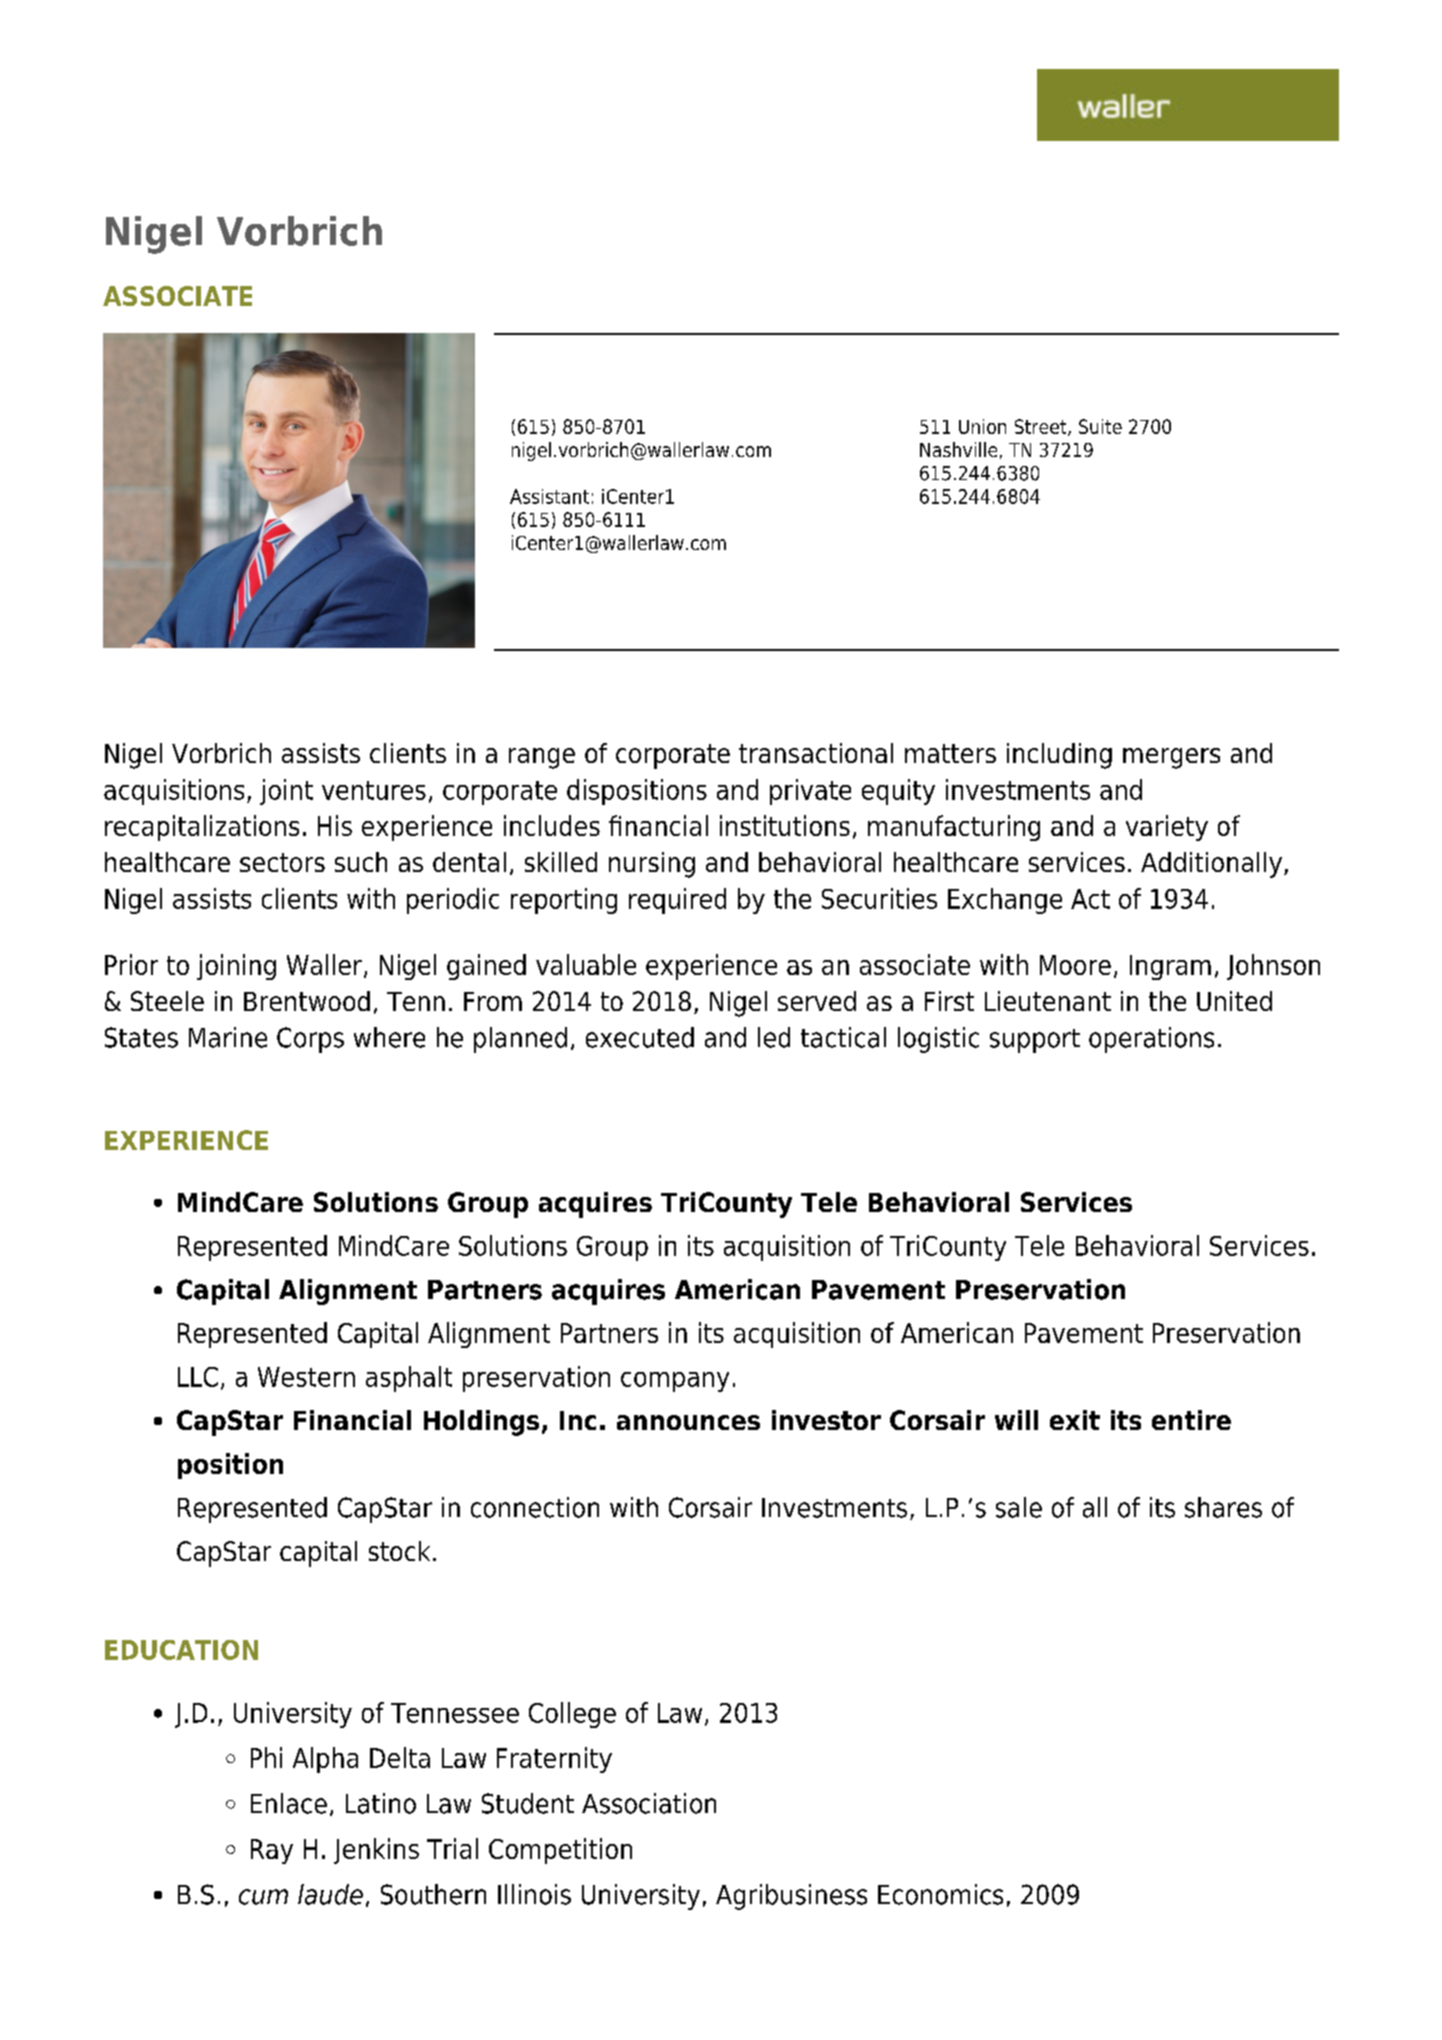 The image size is (1442, 2040). I want to click on required, so click(677, 901).
